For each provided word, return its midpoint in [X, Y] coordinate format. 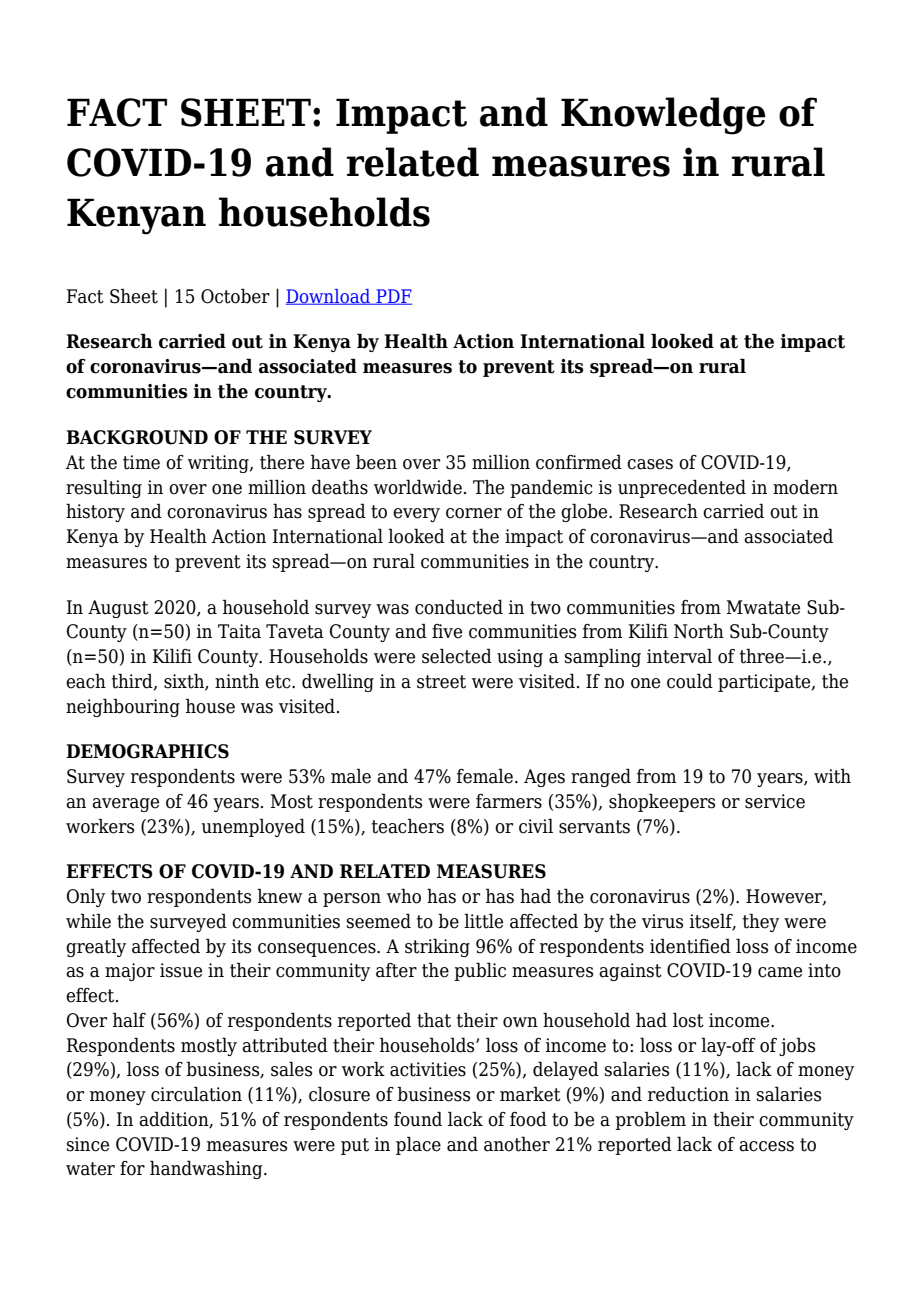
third [133, 682]
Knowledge [663, 116]
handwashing [207, 1169]
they [761, 922]
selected [457, 656]
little [483, 921]
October [235, 296]
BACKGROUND [137, 437]
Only [86, 897]
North [699, 631]
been [376, 462]
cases [650, 464]
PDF [393, 297]
